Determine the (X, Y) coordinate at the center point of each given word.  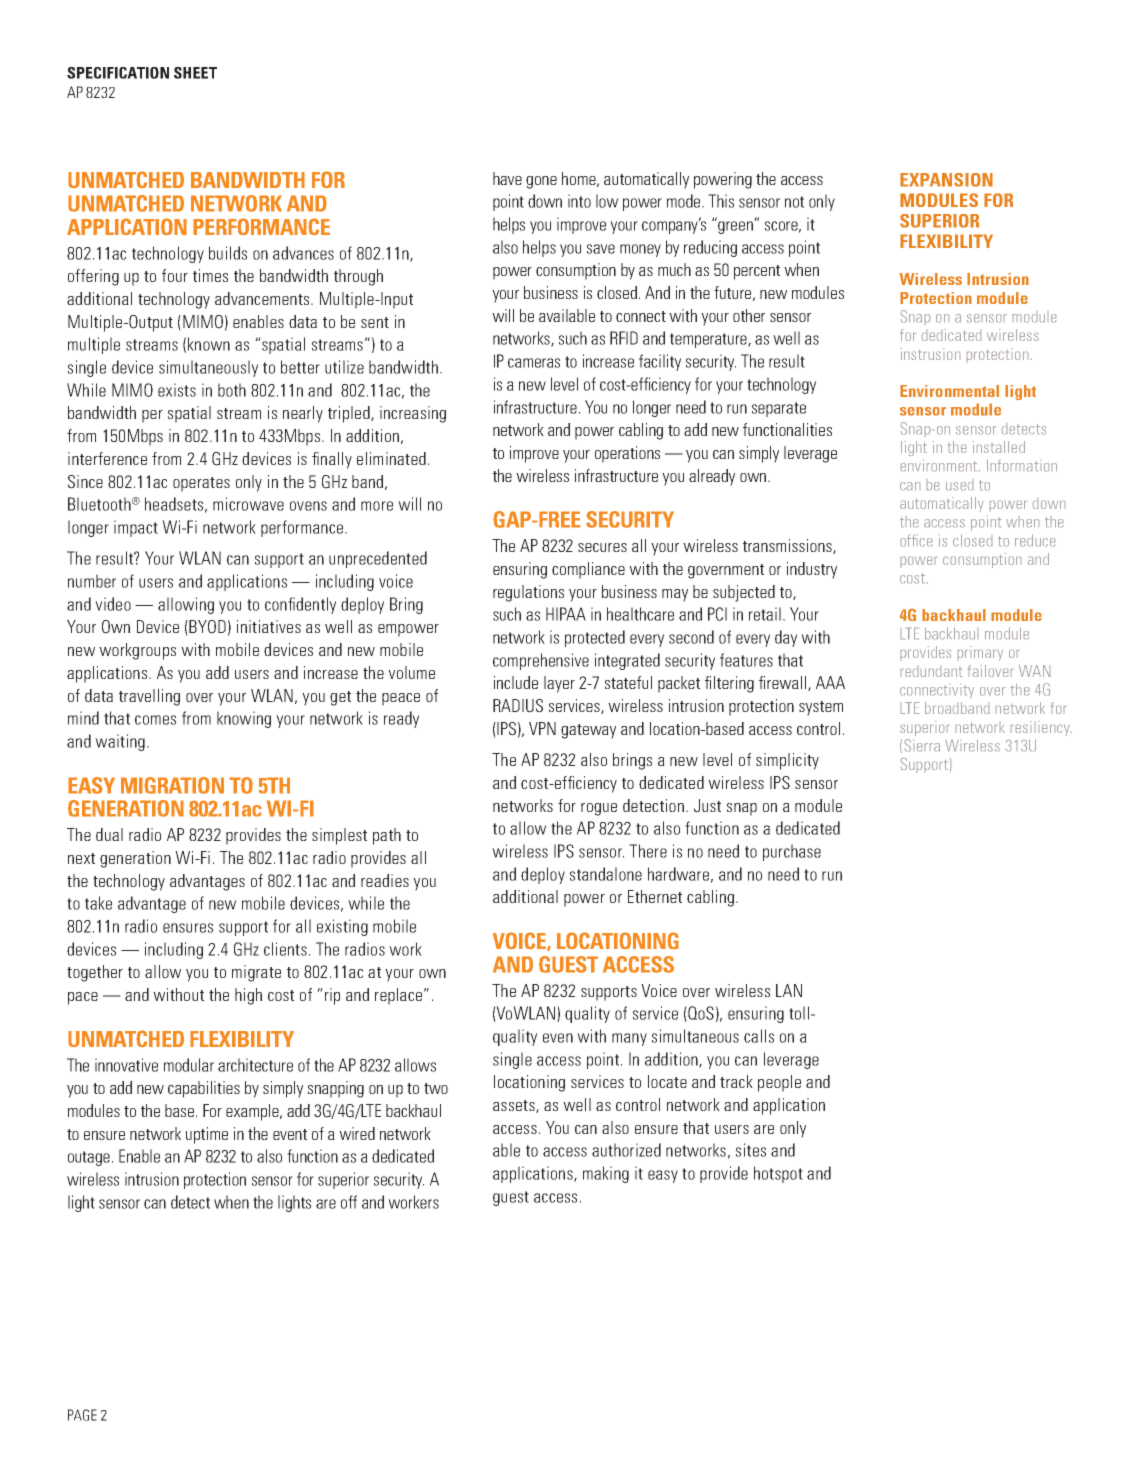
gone (541, 182)
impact (136, 528)
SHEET (195, 73)
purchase (792, 852)
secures (602, 547)
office (916, 540)
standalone (606, 874)
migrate (256, 973)
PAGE (82, 1415)
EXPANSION (946, 180)
